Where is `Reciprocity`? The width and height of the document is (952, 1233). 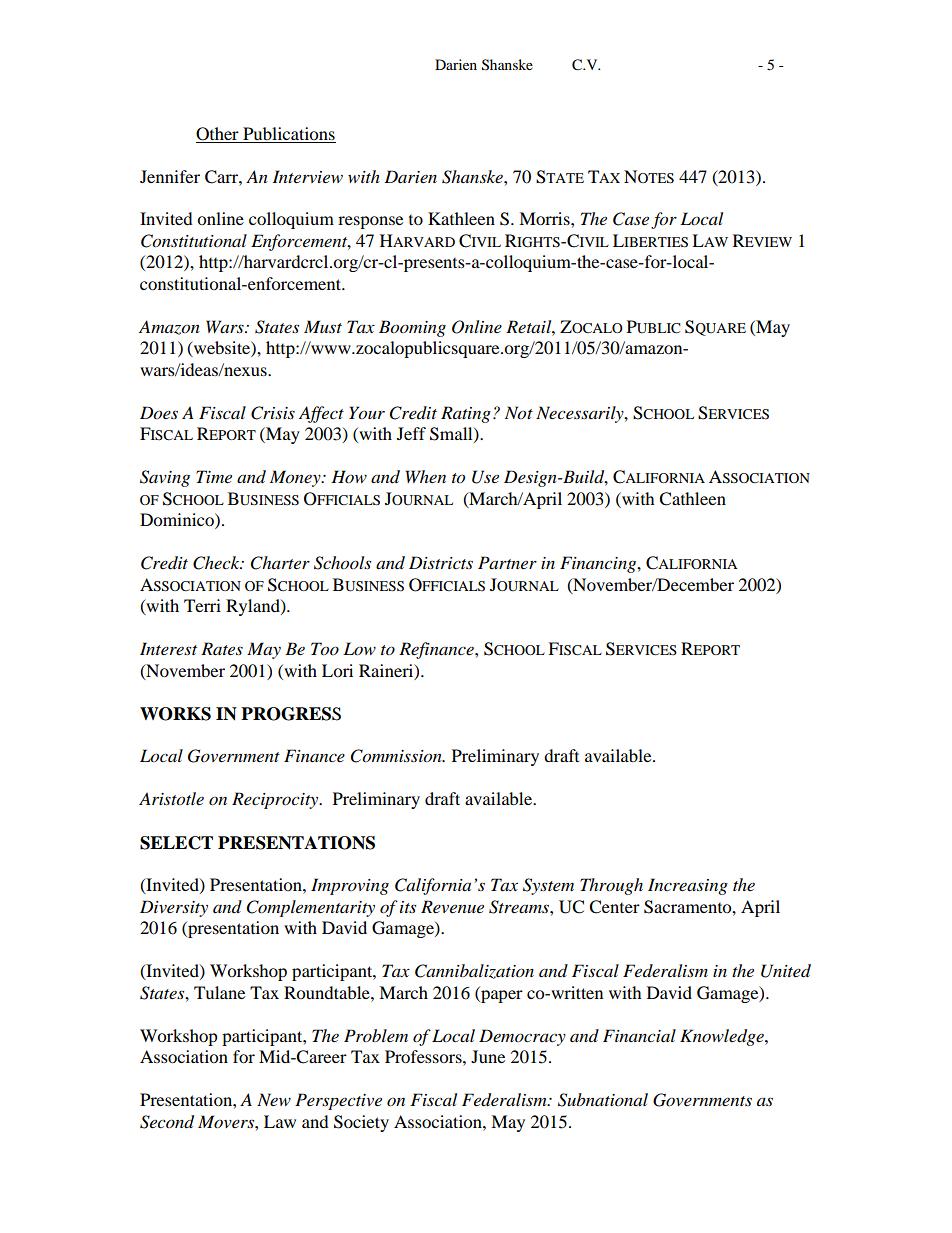
Reciprocity is located at coordinates (276, 800).
